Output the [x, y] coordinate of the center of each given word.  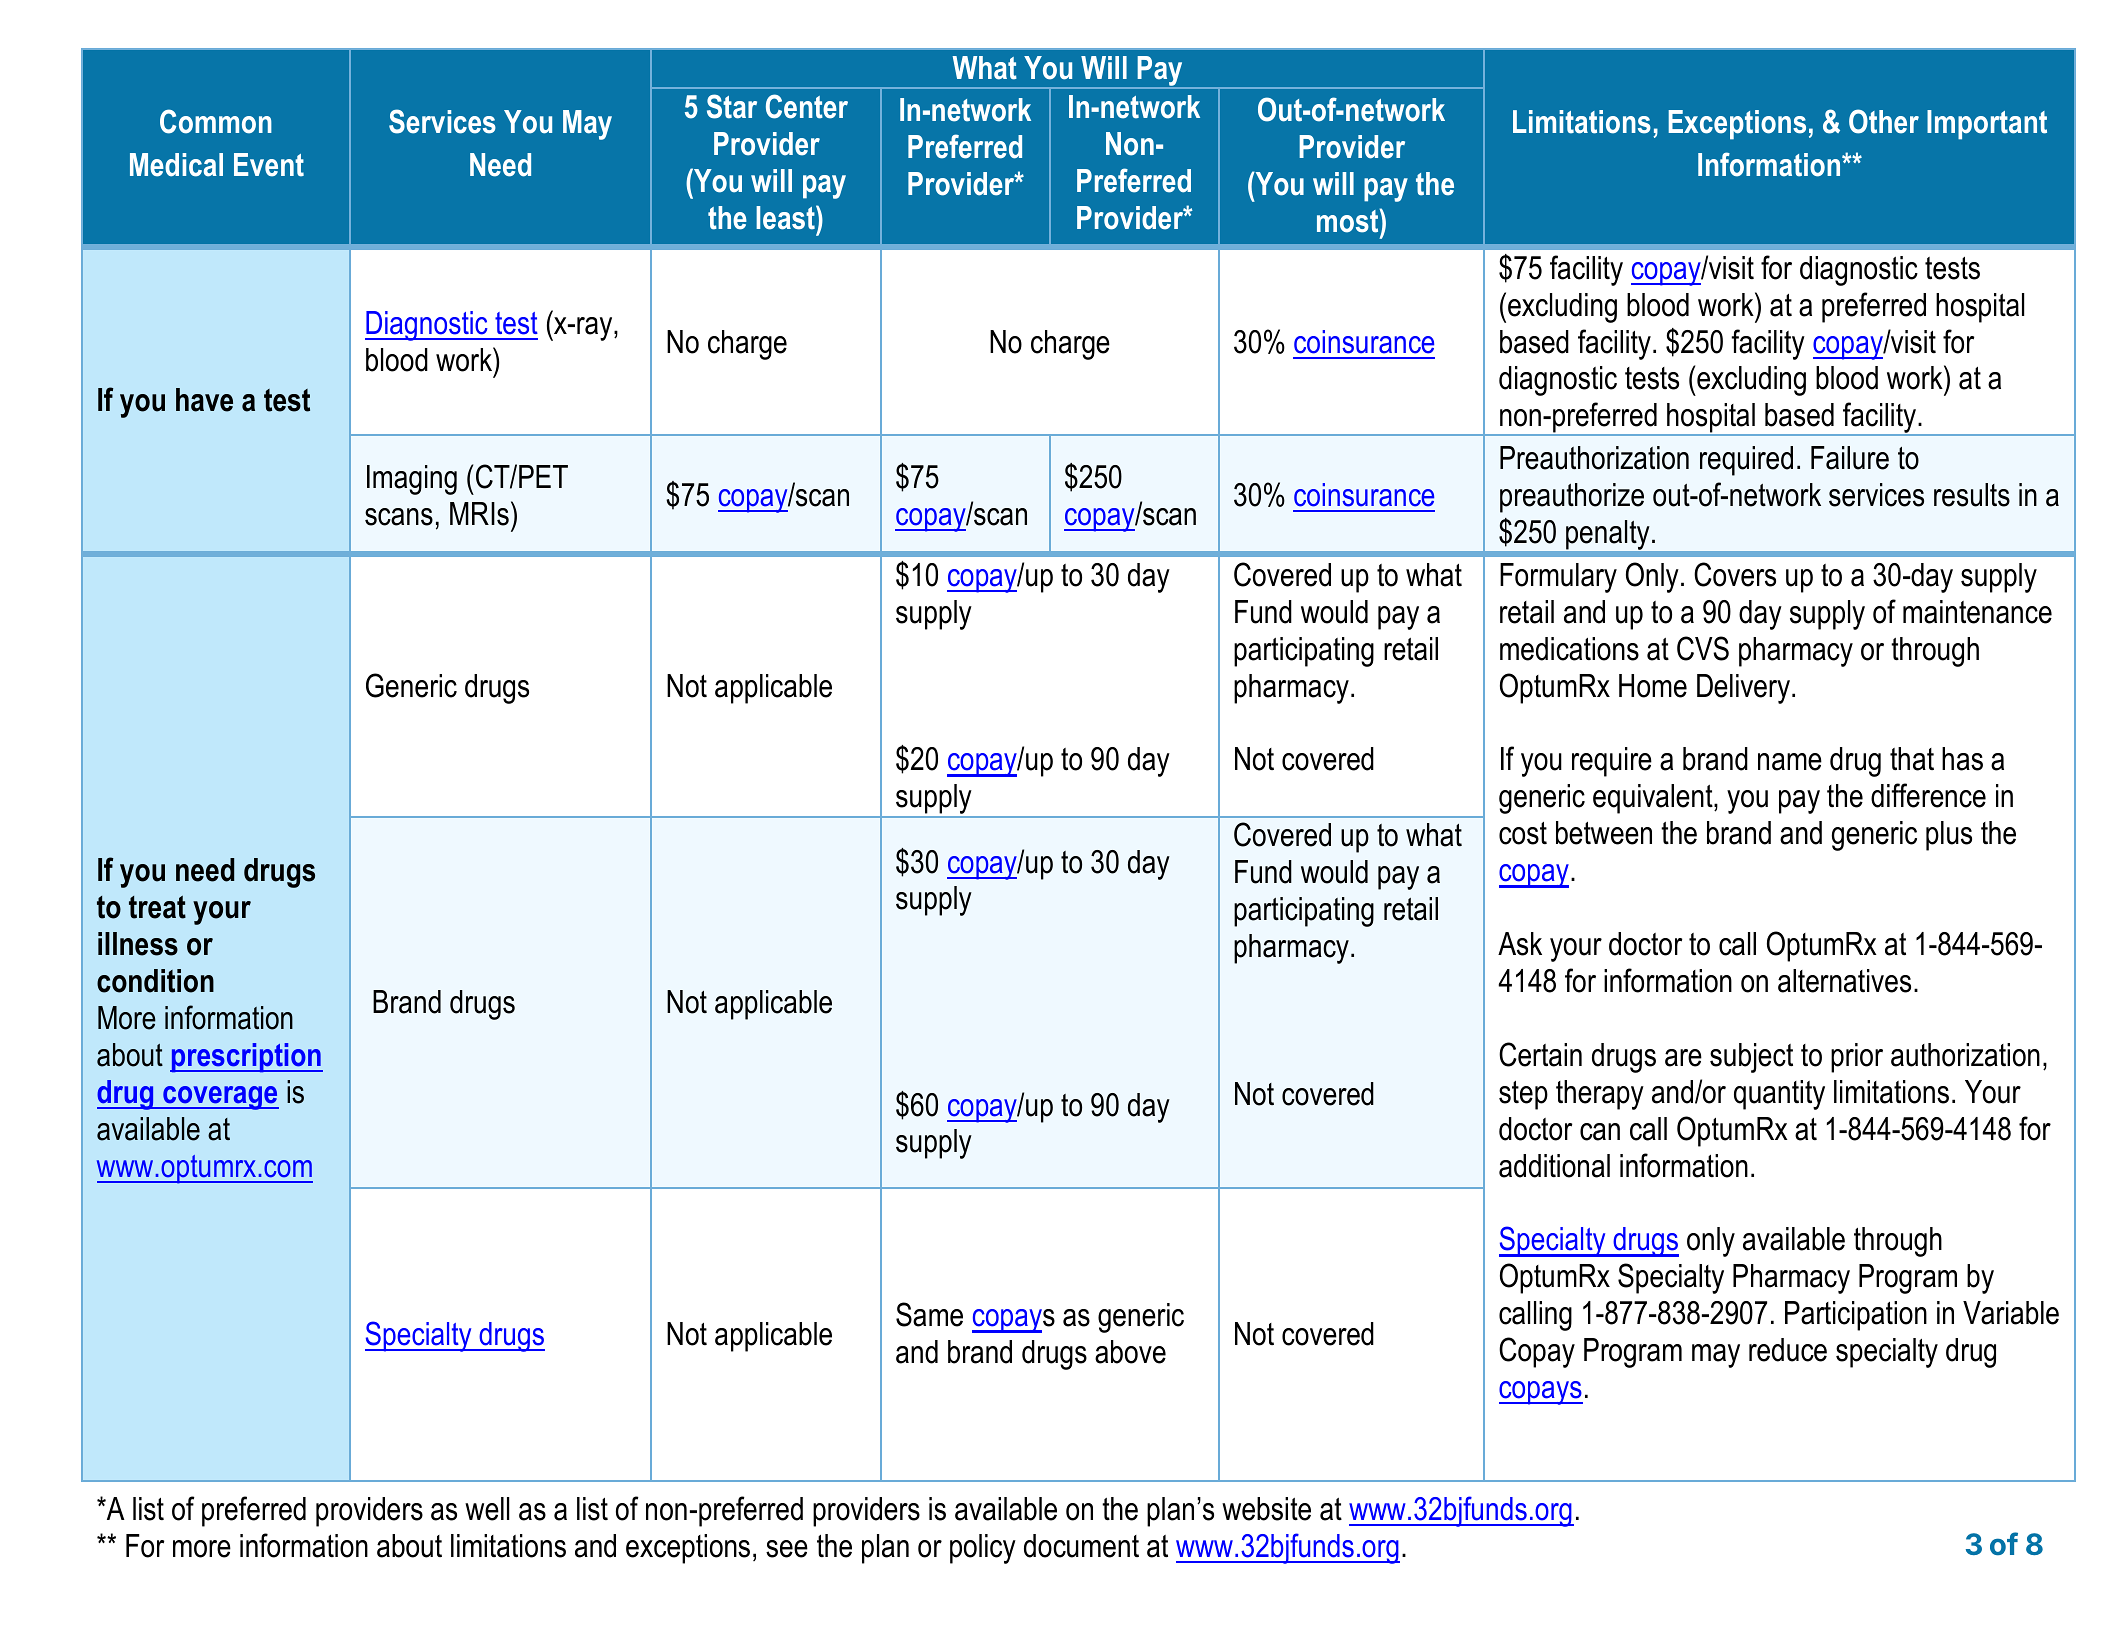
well [487, 1509]
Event [269, 165]
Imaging [412, 480]
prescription [246, 1058]
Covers [1735, 574]
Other [1884, 121]
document [1081, 1546]
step [1523, 1095]
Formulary [1558, 578]
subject [1751, 1058]
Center [807, 106]
